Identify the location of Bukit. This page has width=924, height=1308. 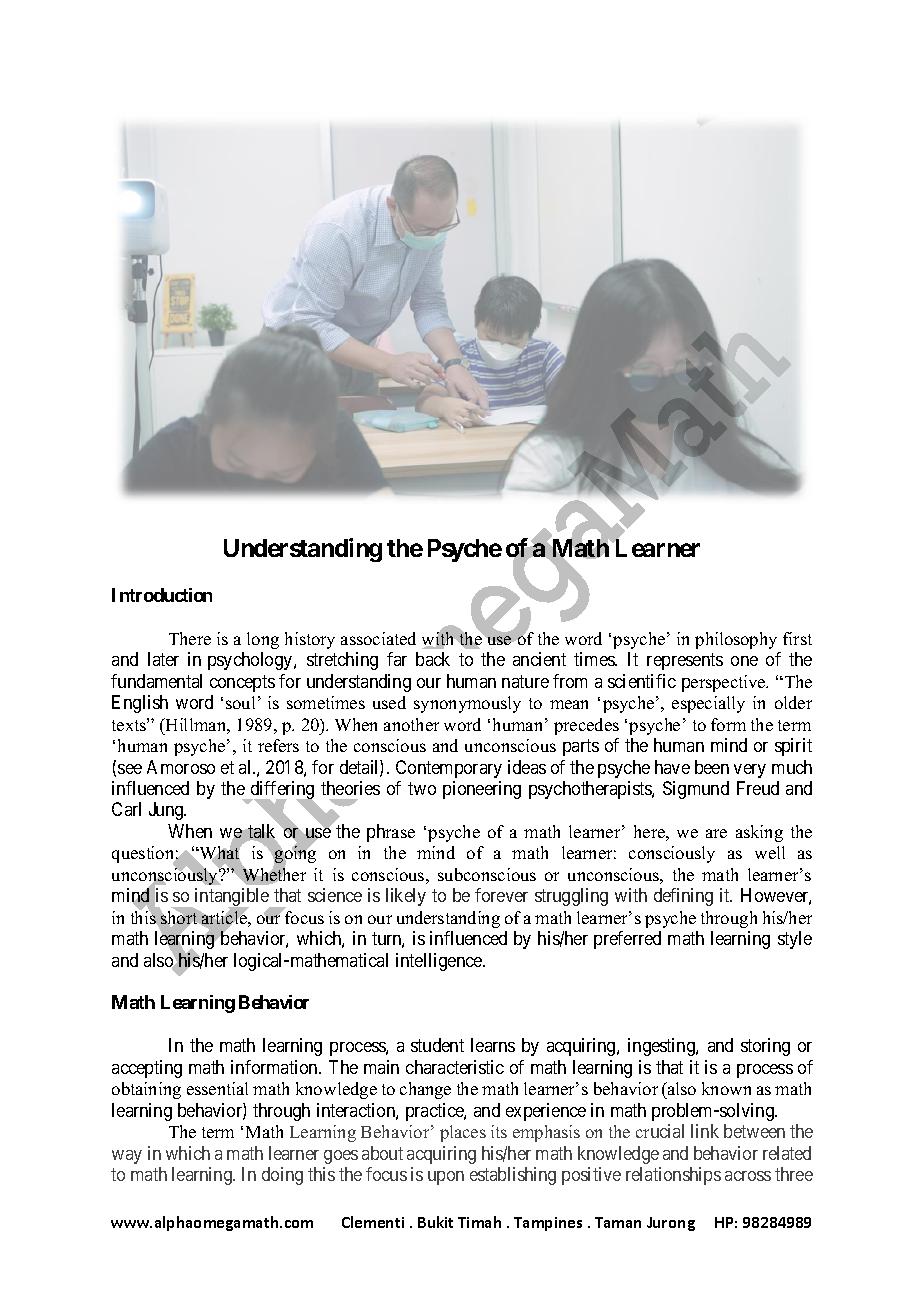
(435, 1222).
